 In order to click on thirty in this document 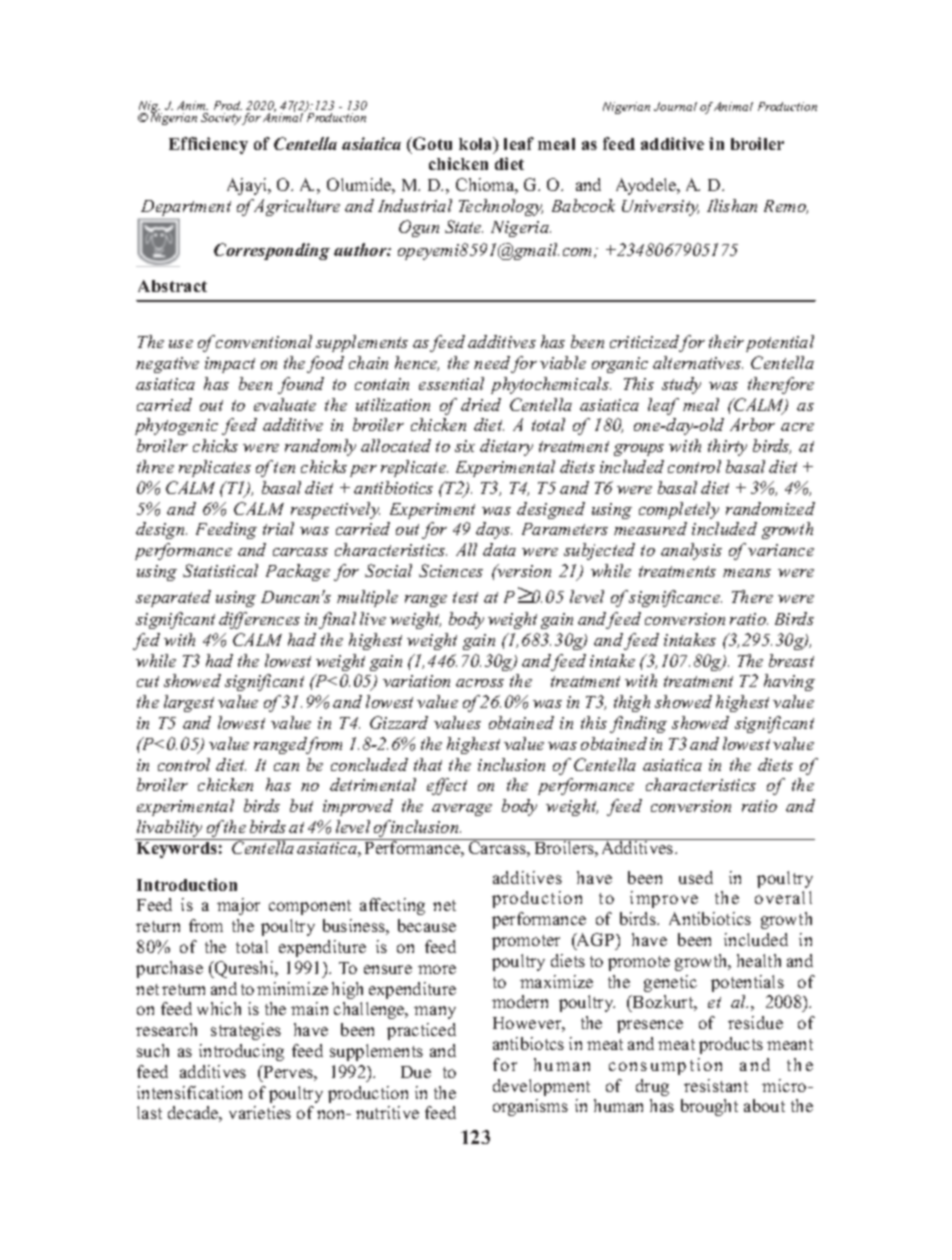, I will do `click(727, 447)`.
